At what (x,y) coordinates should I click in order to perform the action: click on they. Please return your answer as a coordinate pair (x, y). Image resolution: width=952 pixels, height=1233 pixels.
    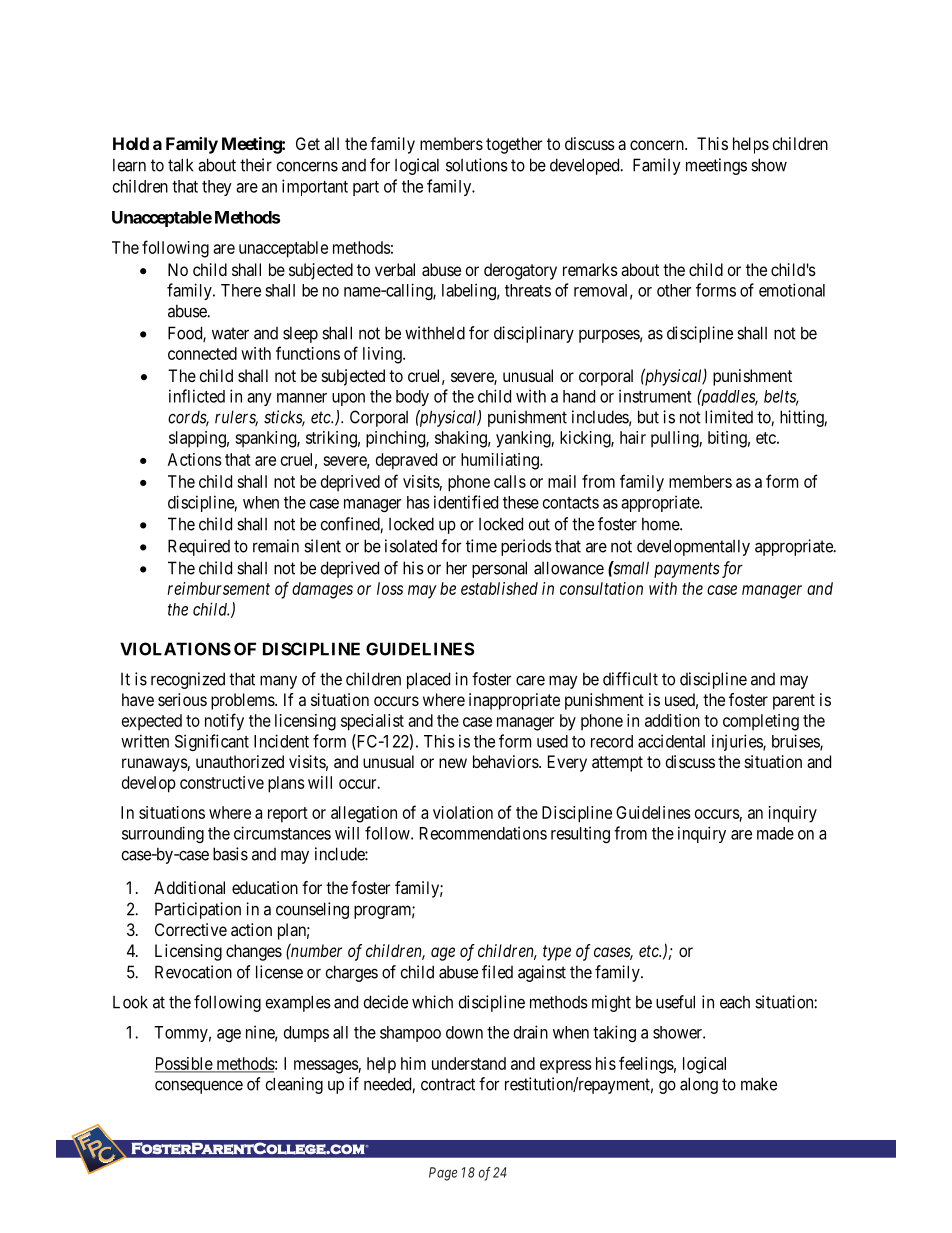
    Looking at the image, I should click on (217, 188).
